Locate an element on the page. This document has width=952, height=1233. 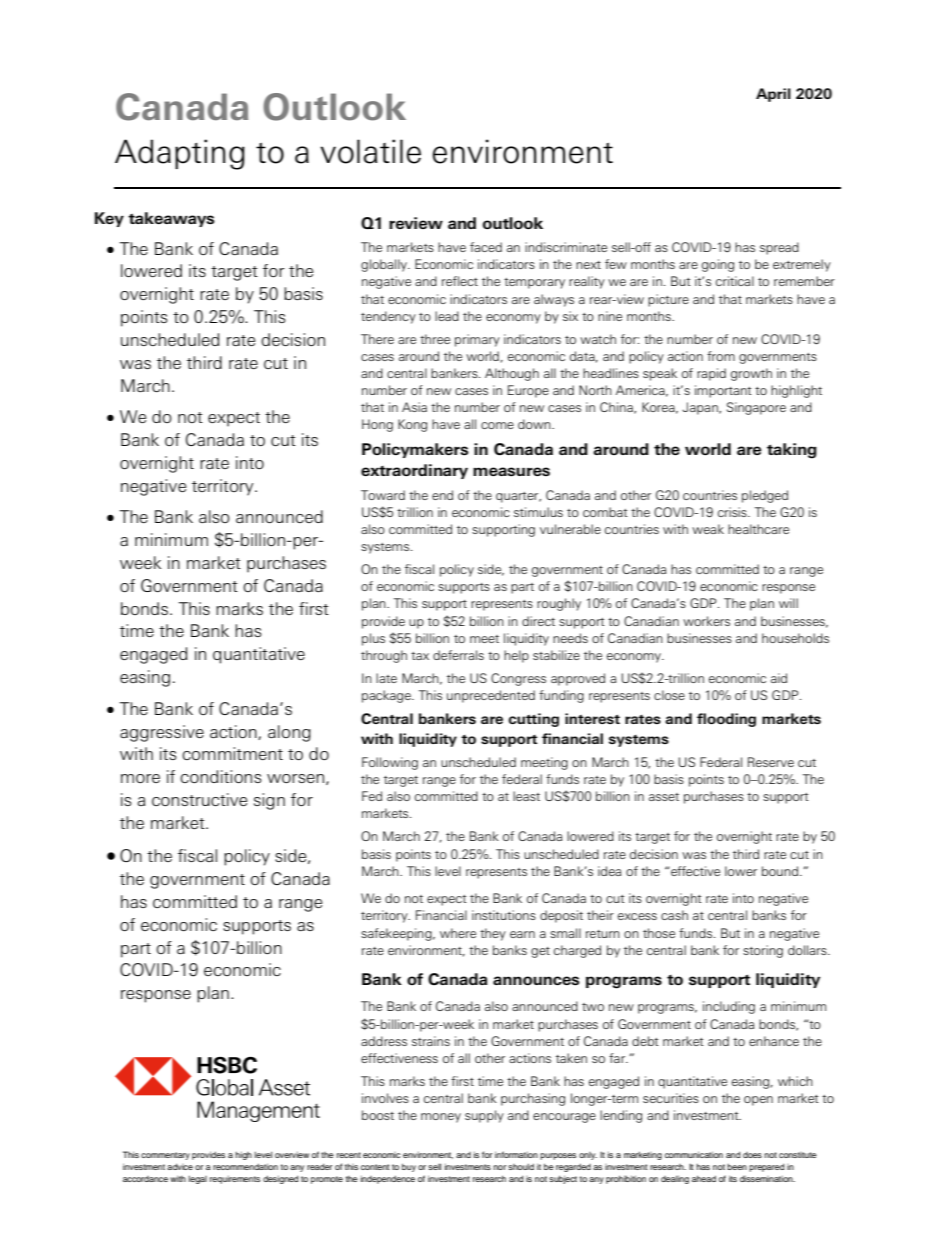
workers is located at coordinates (706, 621).
